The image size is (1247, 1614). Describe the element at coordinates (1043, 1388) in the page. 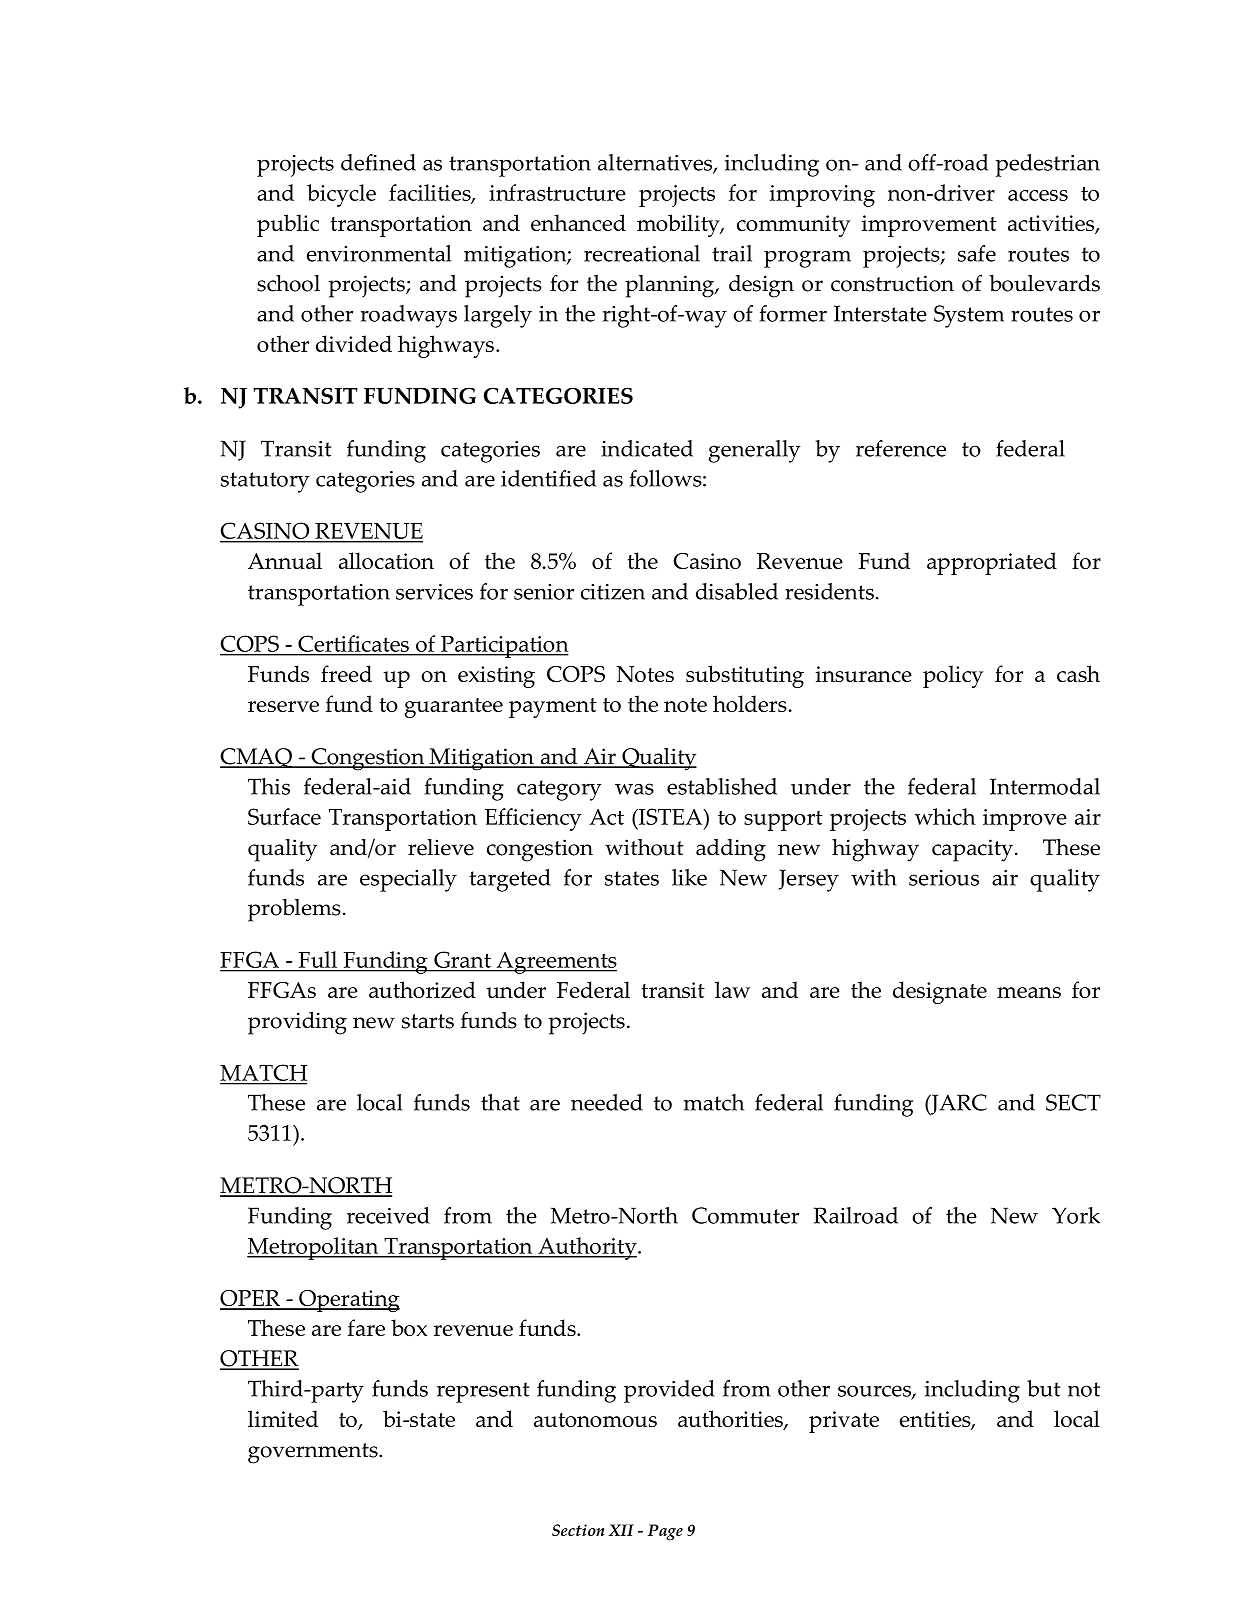

I see `but` at that location.
